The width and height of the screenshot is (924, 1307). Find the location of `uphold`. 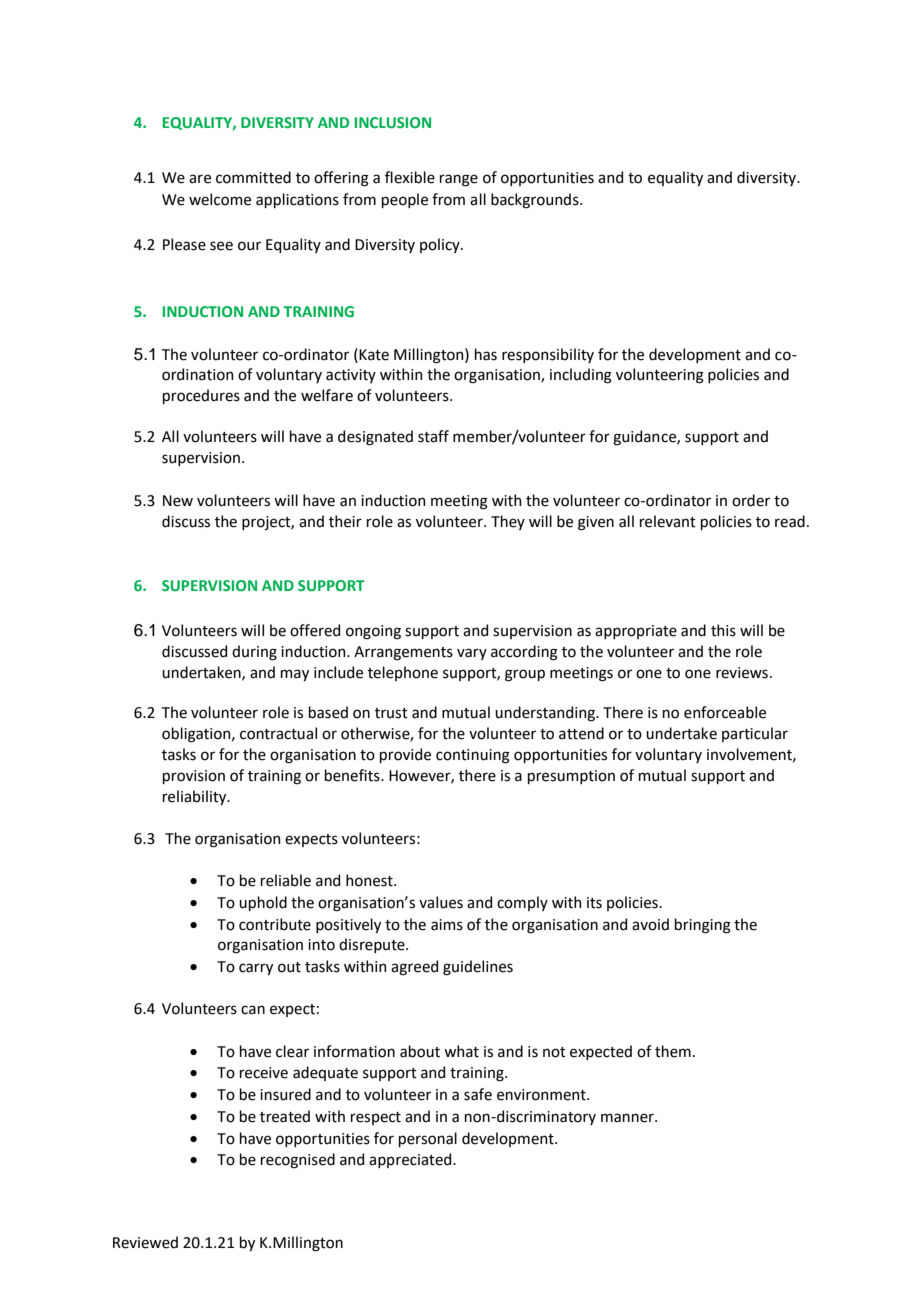

uphold is located at coordinates (263, 903).
